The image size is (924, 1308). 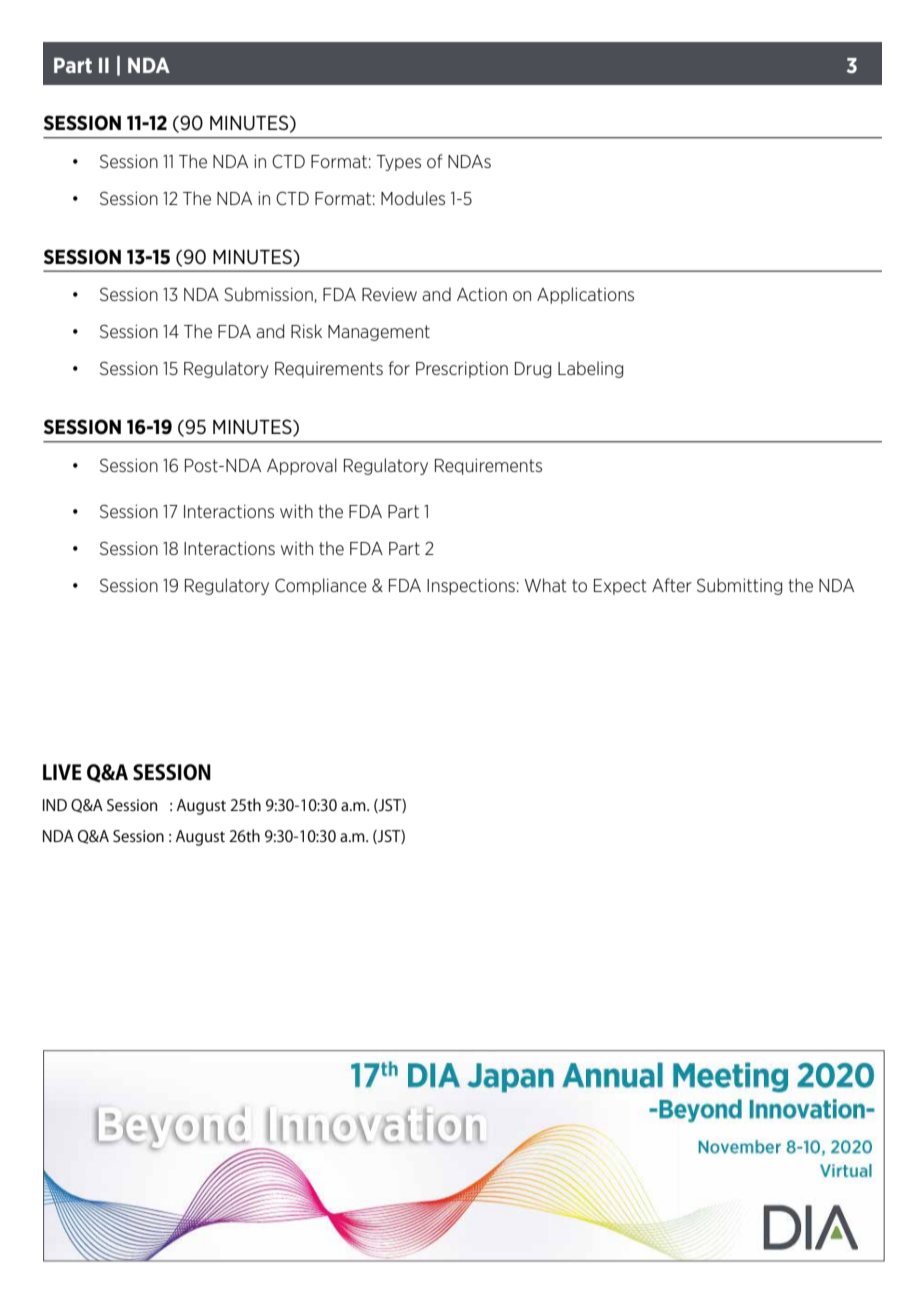 What do you see at coordinates (379, 333) in the page?
I see `Management` at bounding box center [379, 333].
